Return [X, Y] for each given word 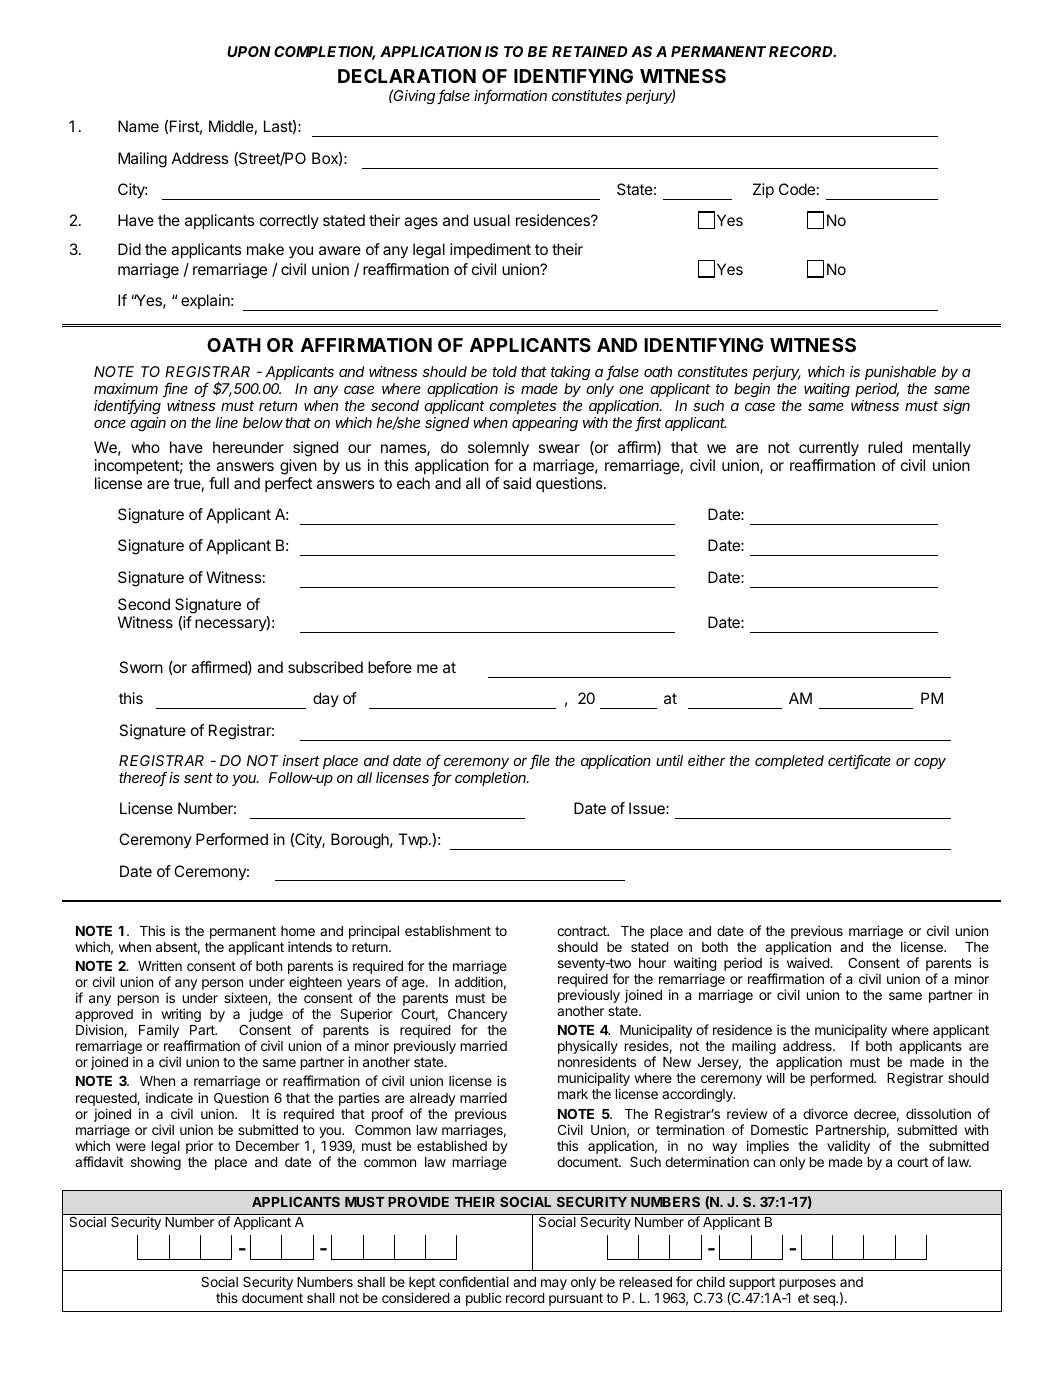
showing [156, 1163]
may [554, 1284]
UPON [249, 51]
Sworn [141, 667]
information [510, 96]
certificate [859, 761]
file [540, 761]
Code [797, 189]
